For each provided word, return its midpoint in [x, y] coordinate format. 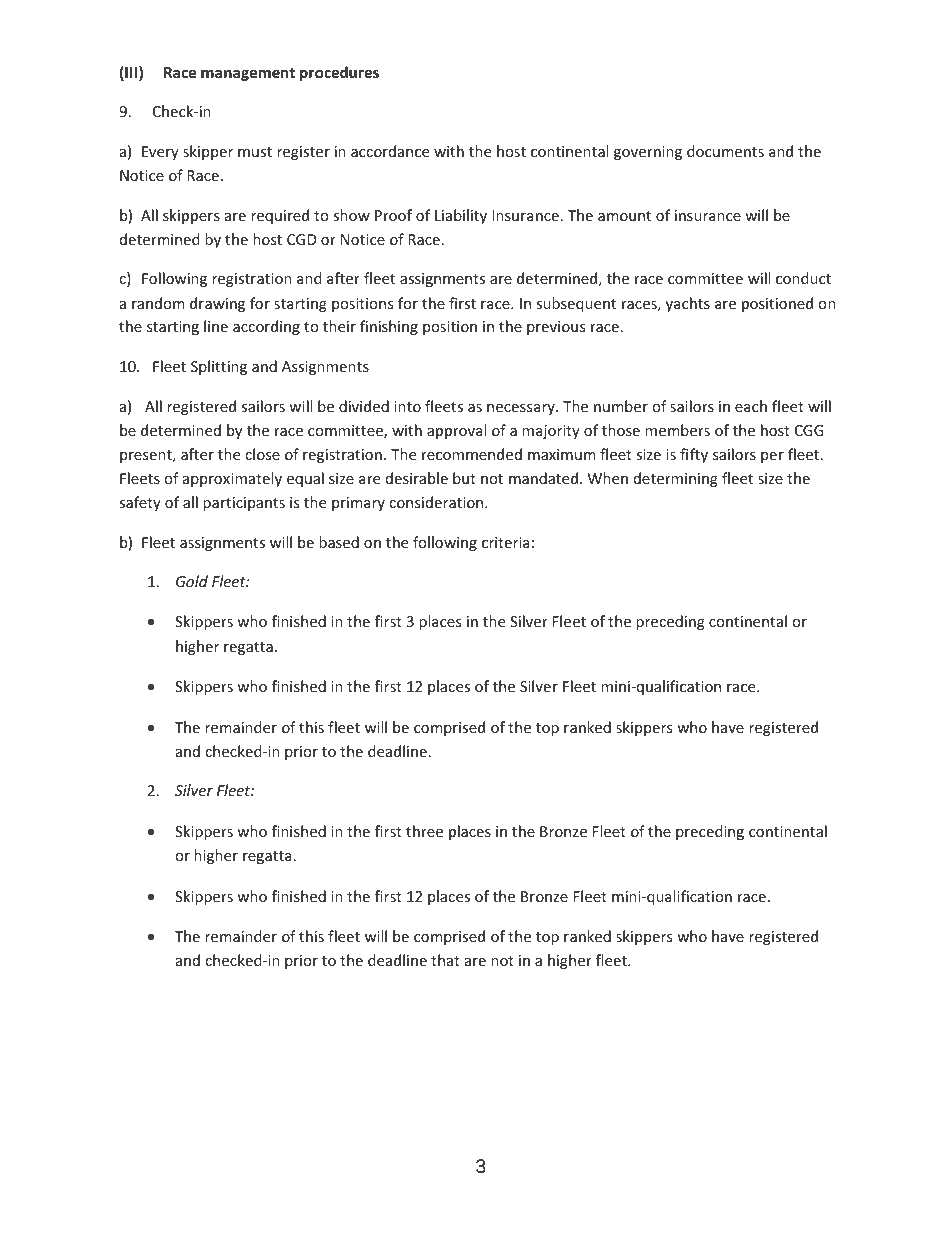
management [248, 74]
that [445, 960]
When [608, 478]
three [424, 831]
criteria [505, 542]
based [339, 542]
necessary [522, 409]
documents [725, 151]
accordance [390, 151]
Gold [192, 581]
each [751, 406]
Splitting [219, 367]
